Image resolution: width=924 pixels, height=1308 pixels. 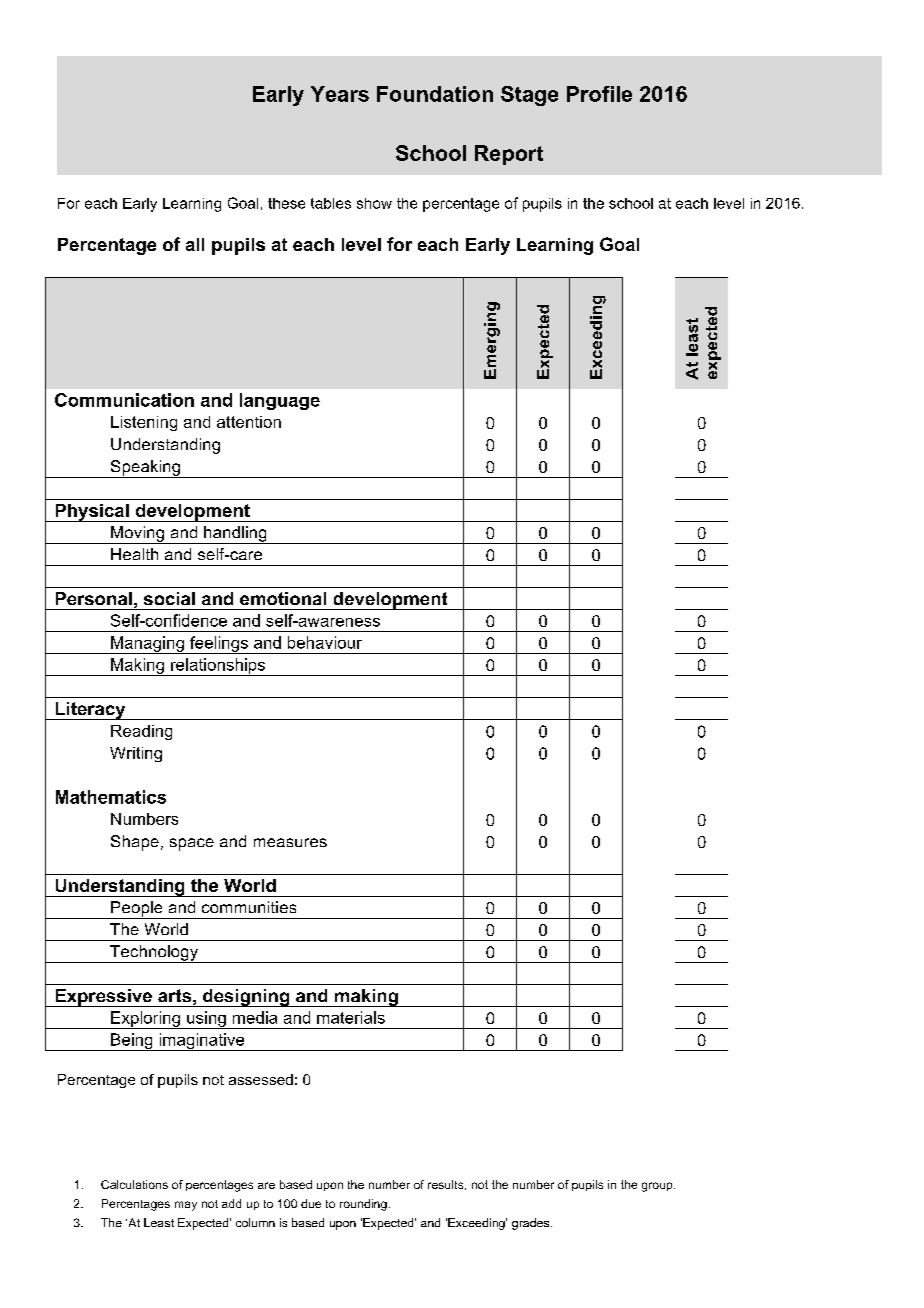 I want to click on Speaking, so click(x=145, y=469).
